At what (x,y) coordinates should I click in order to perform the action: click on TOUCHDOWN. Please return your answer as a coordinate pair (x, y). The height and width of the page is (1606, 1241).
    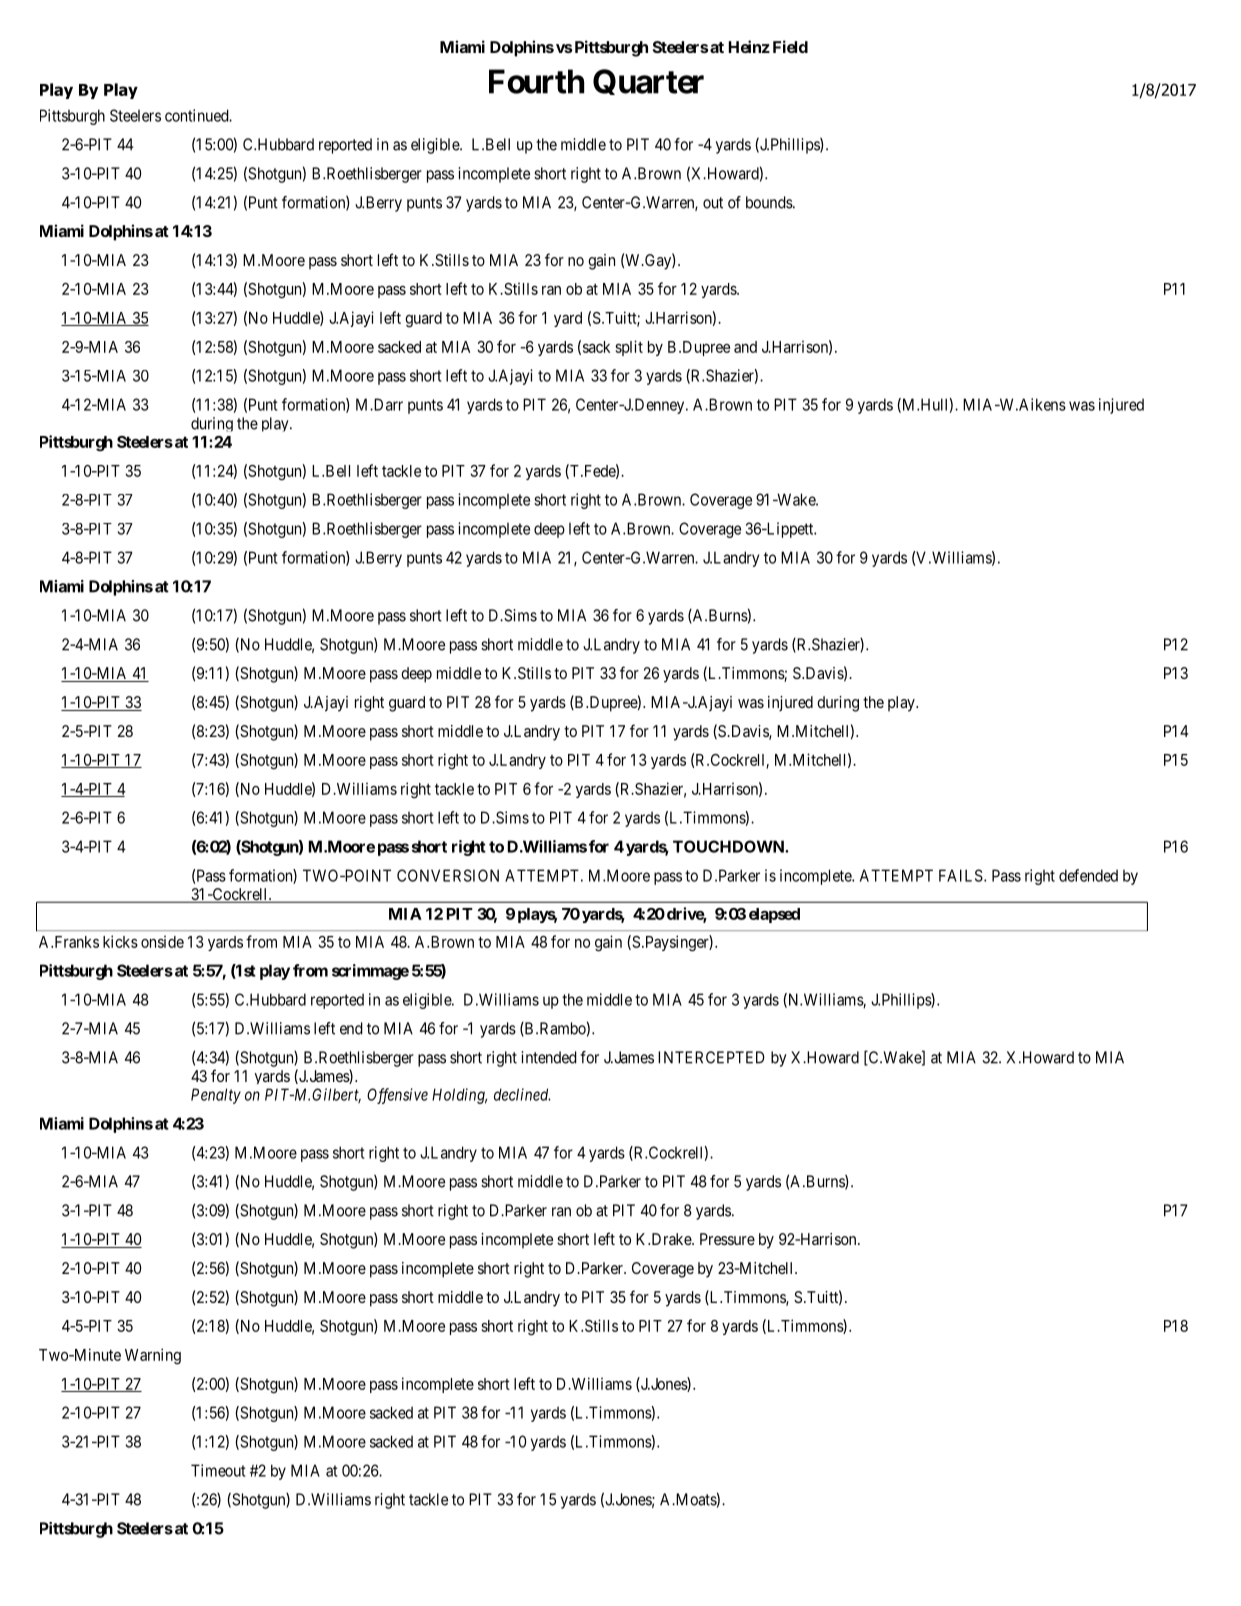
    Looking at the image, I should click on (729, 846).
